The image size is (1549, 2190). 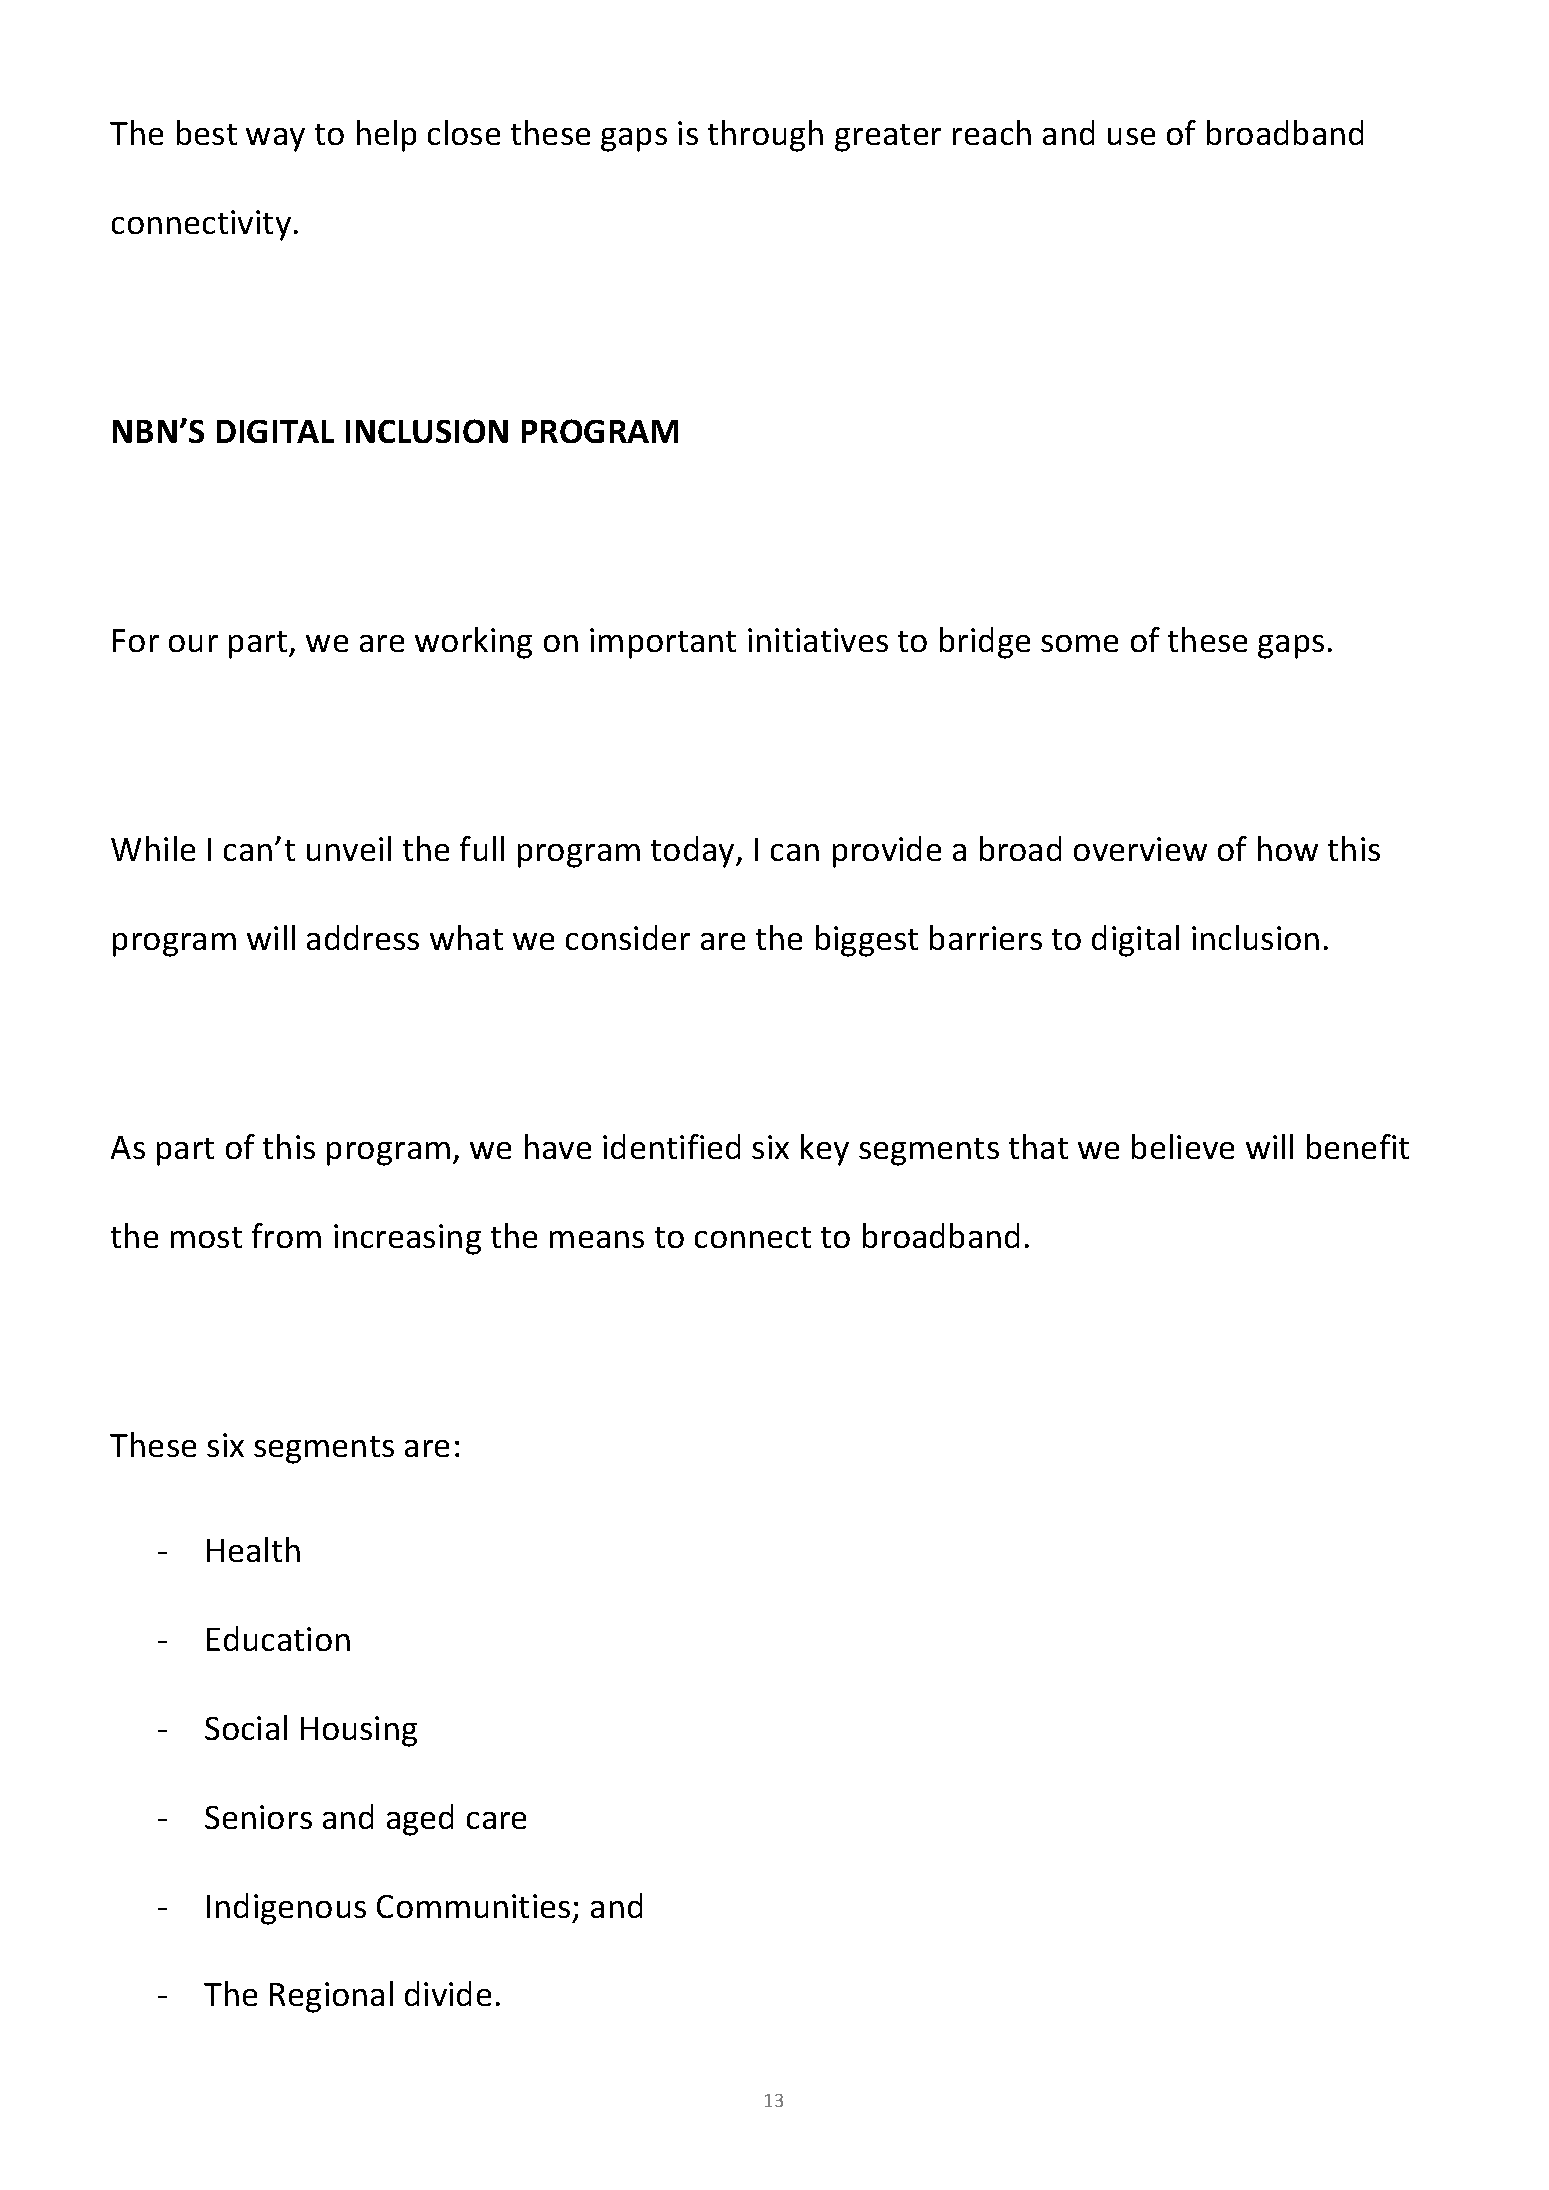 What do you see at coordinates (765, 136) in the document?
I see `through` at bounding box center [765, 136].
